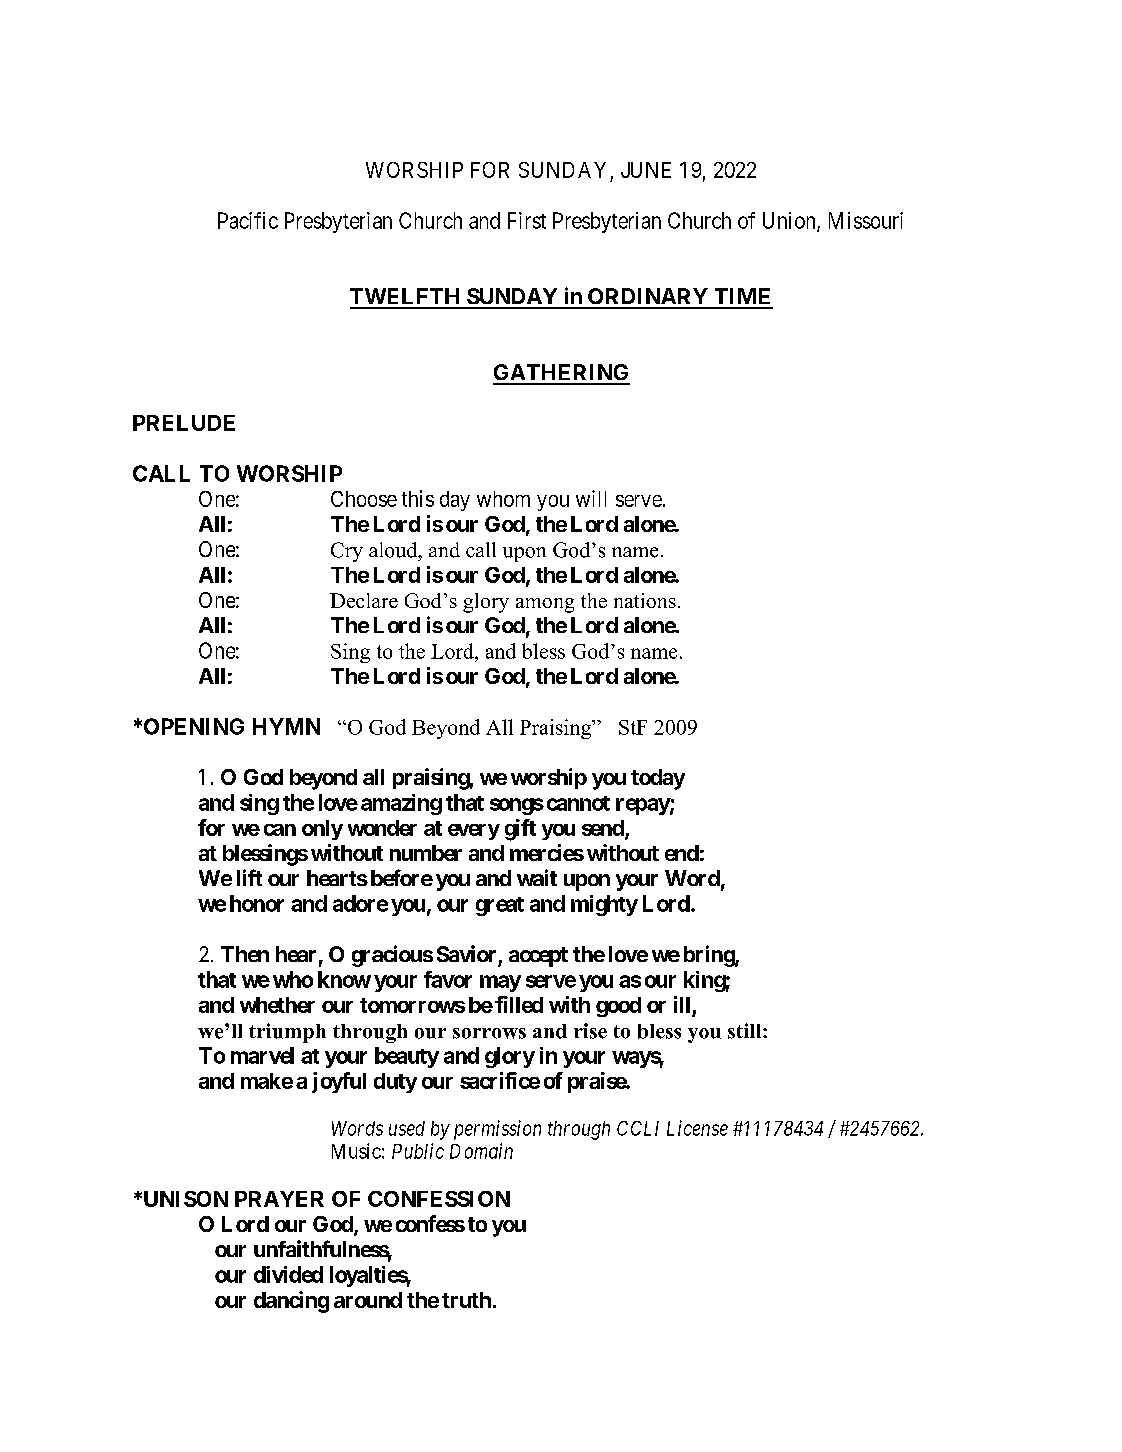  Describe the element at coordinates (288, 1274) in the page. I see `divided` at that location.
